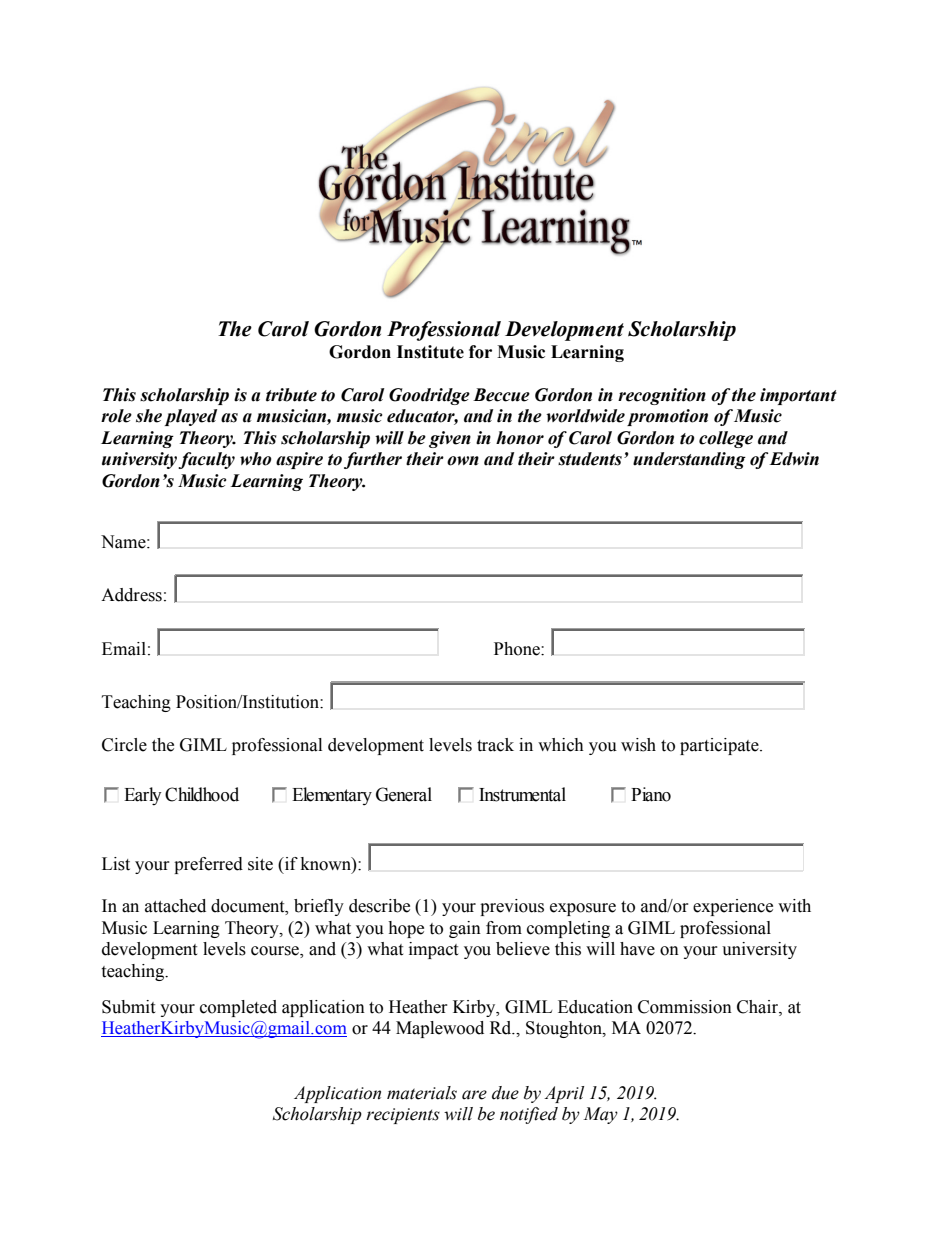 This document has height=1233, width=952. What do you see at coordinates (600, 1115) in the document?
I see `May` at bounding box center [600, 1115].
